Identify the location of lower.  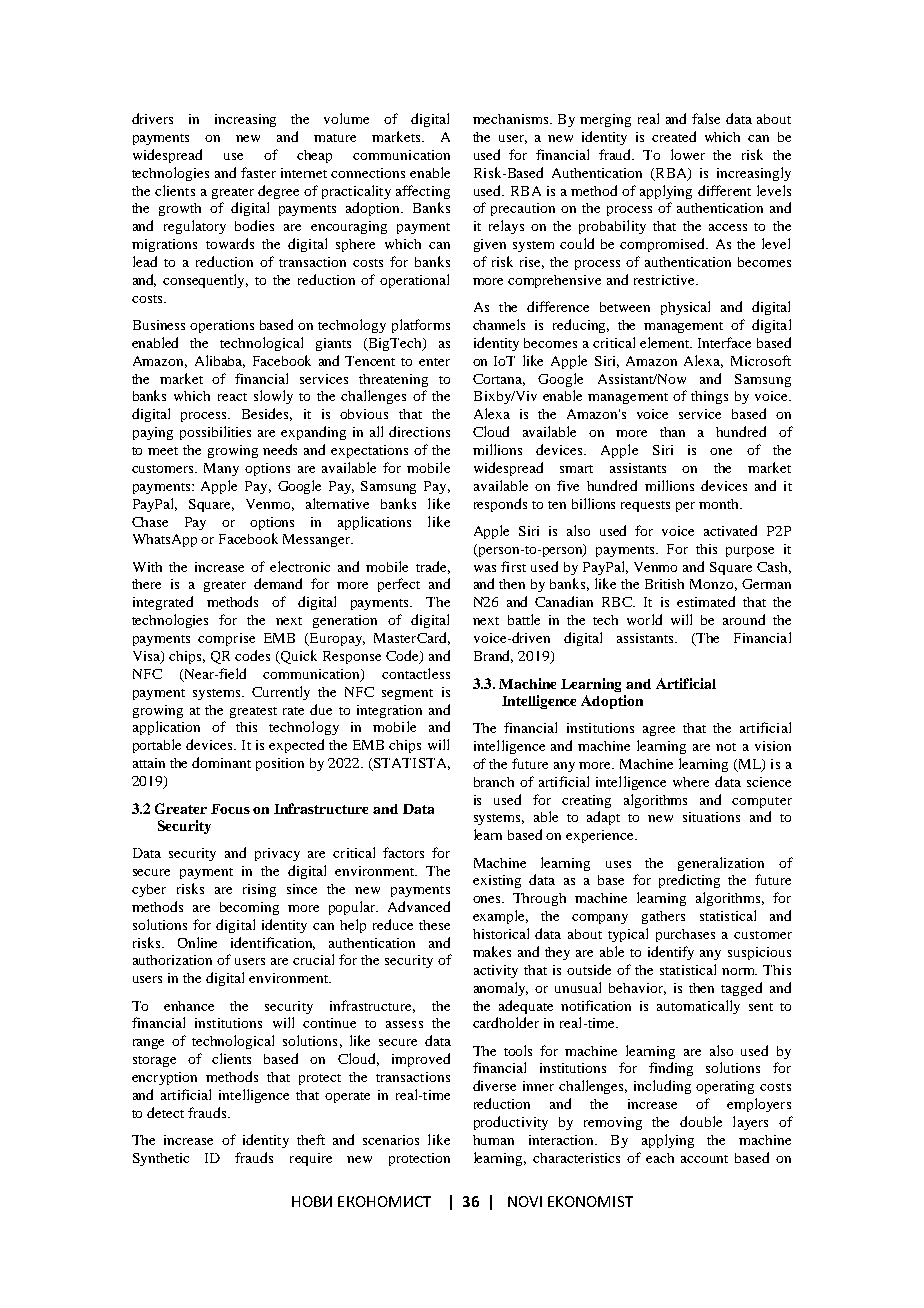
(688, 154).
